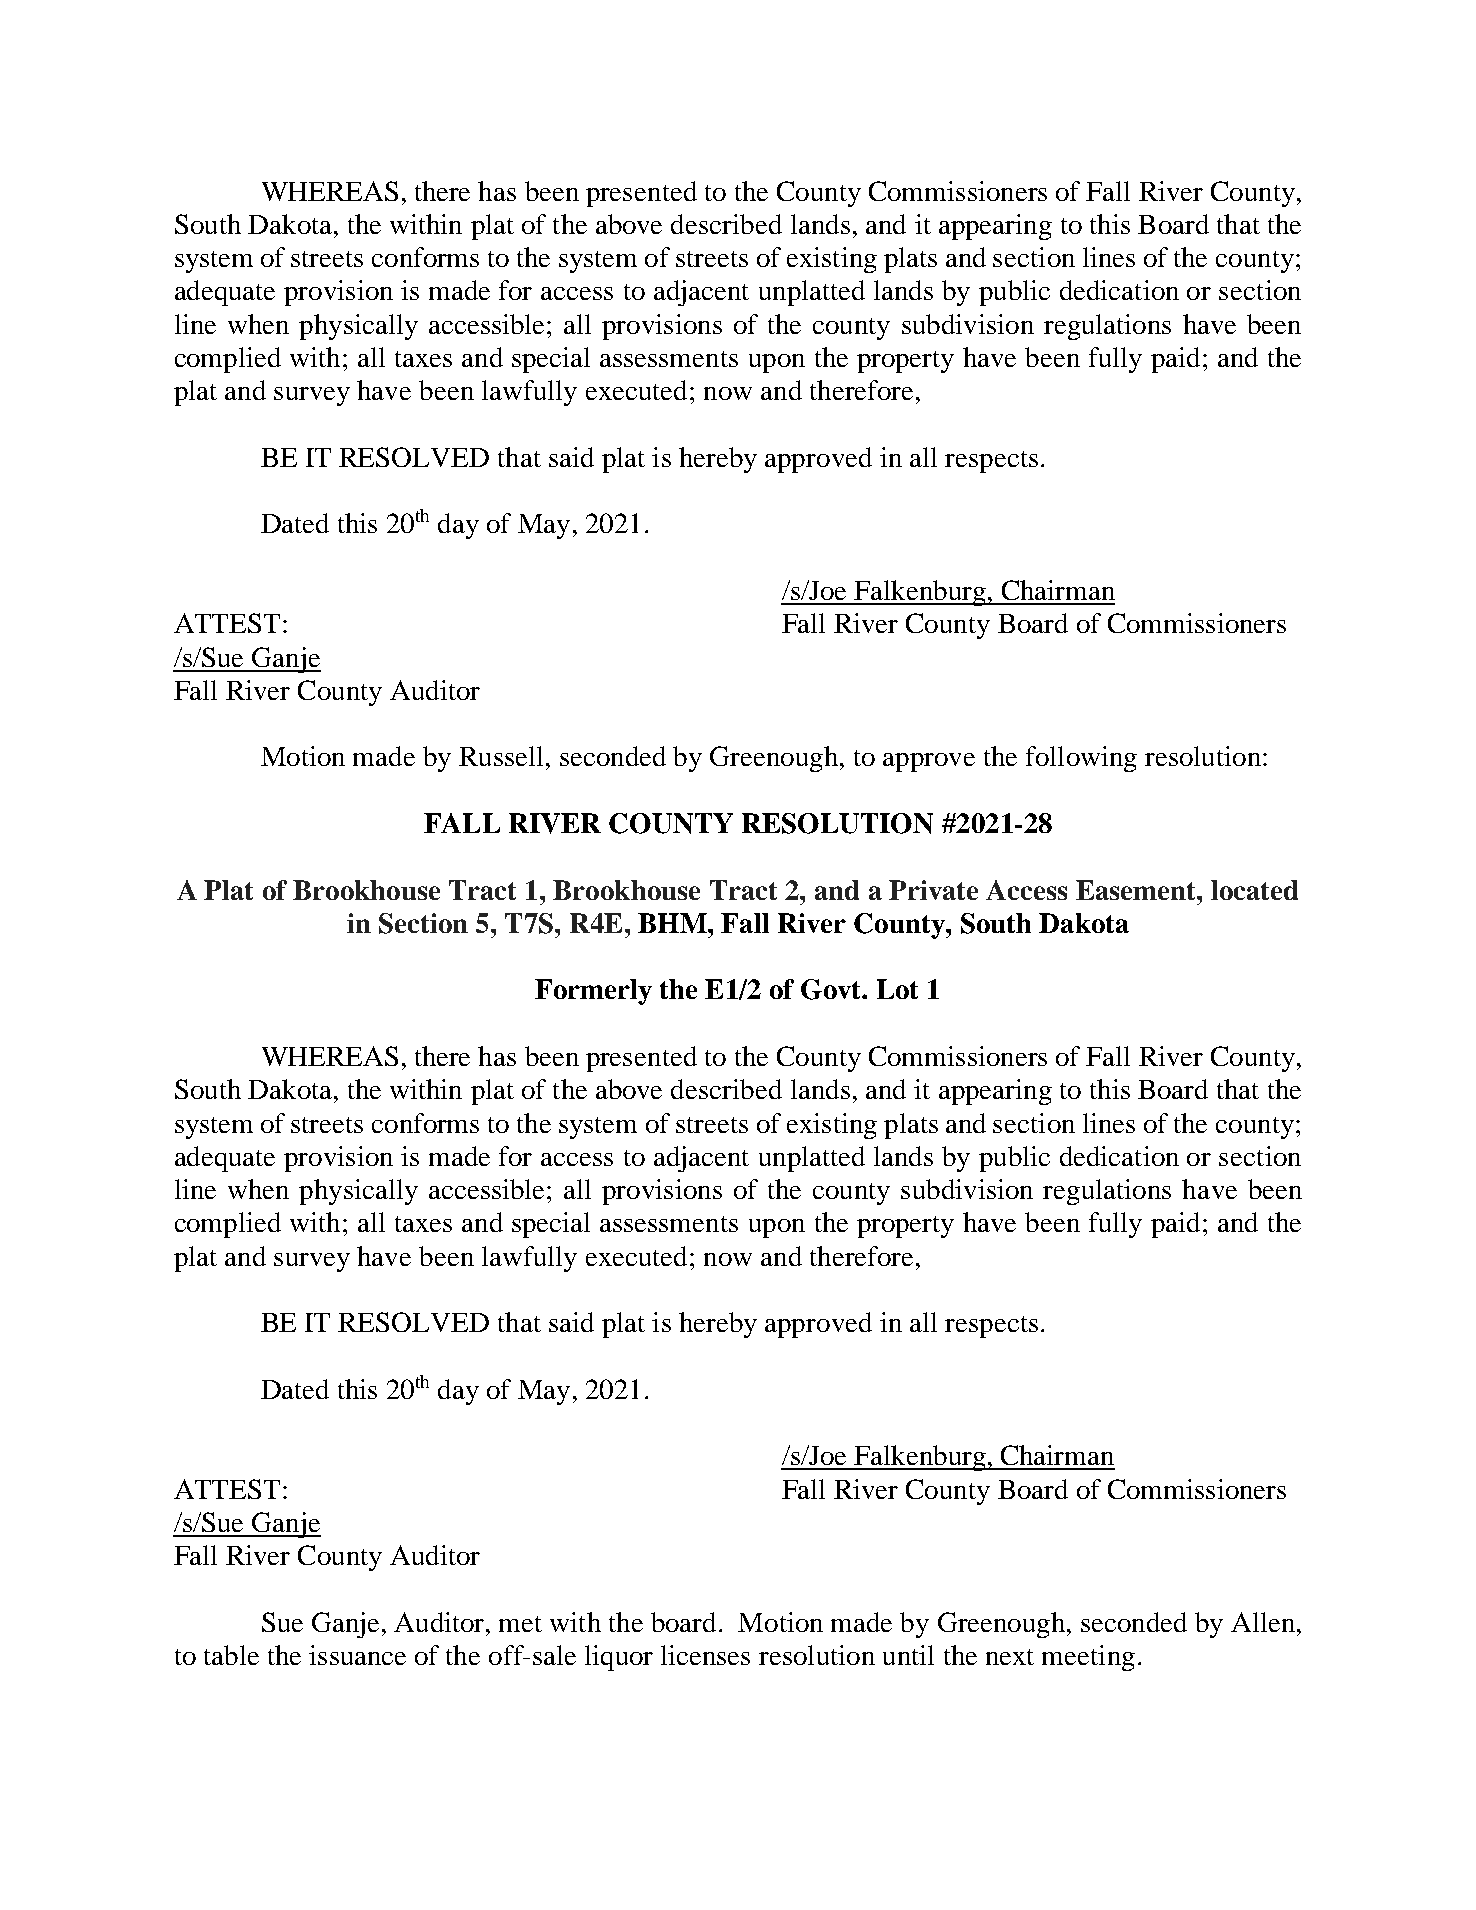 This screenshot has width=1476, height=1910. I want to click on issuance, so click(357, 1655).
